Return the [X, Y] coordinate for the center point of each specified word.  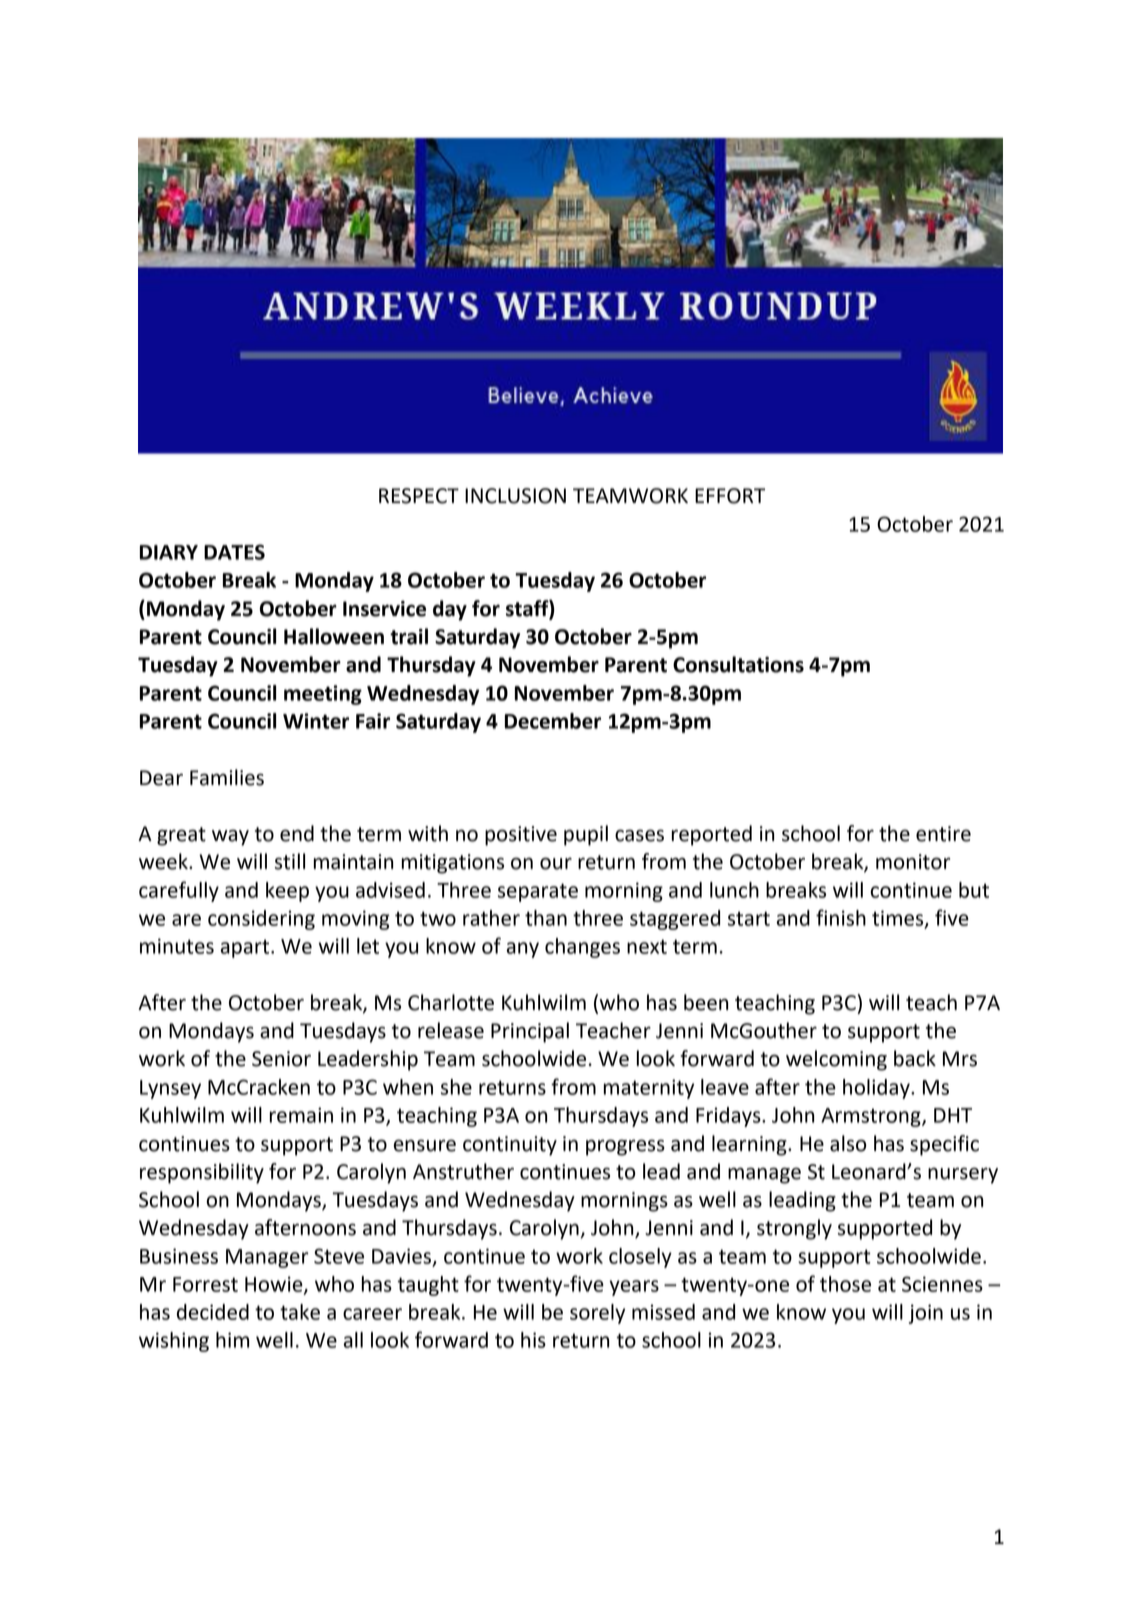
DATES [234, 552]
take [300, 1312]
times [899, 919]
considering [261, 920]
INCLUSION [515, 496]
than [546, 918]
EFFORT [730, 496]
